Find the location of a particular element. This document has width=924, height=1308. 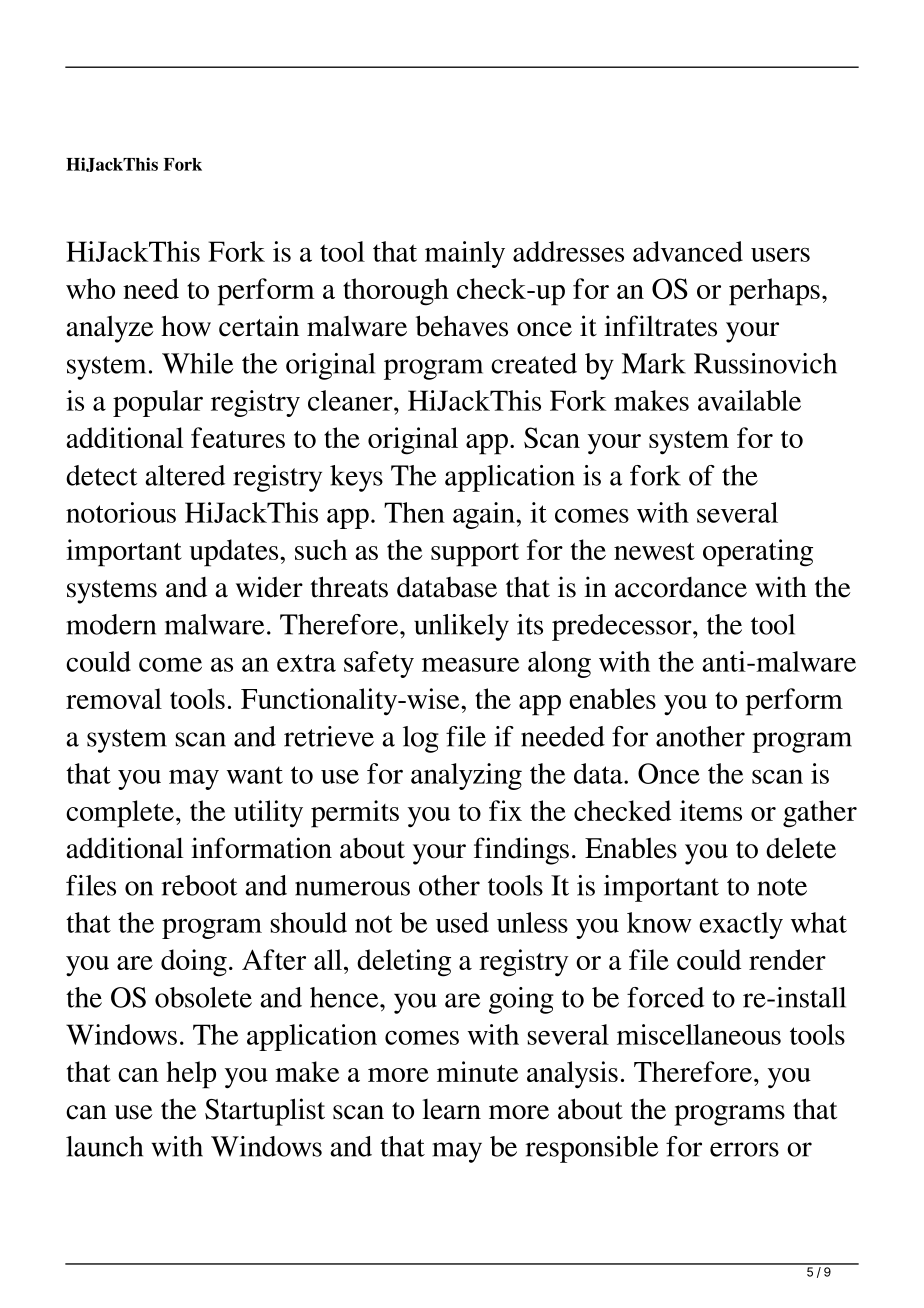

perhaps is located at coordinates (774, 292).
